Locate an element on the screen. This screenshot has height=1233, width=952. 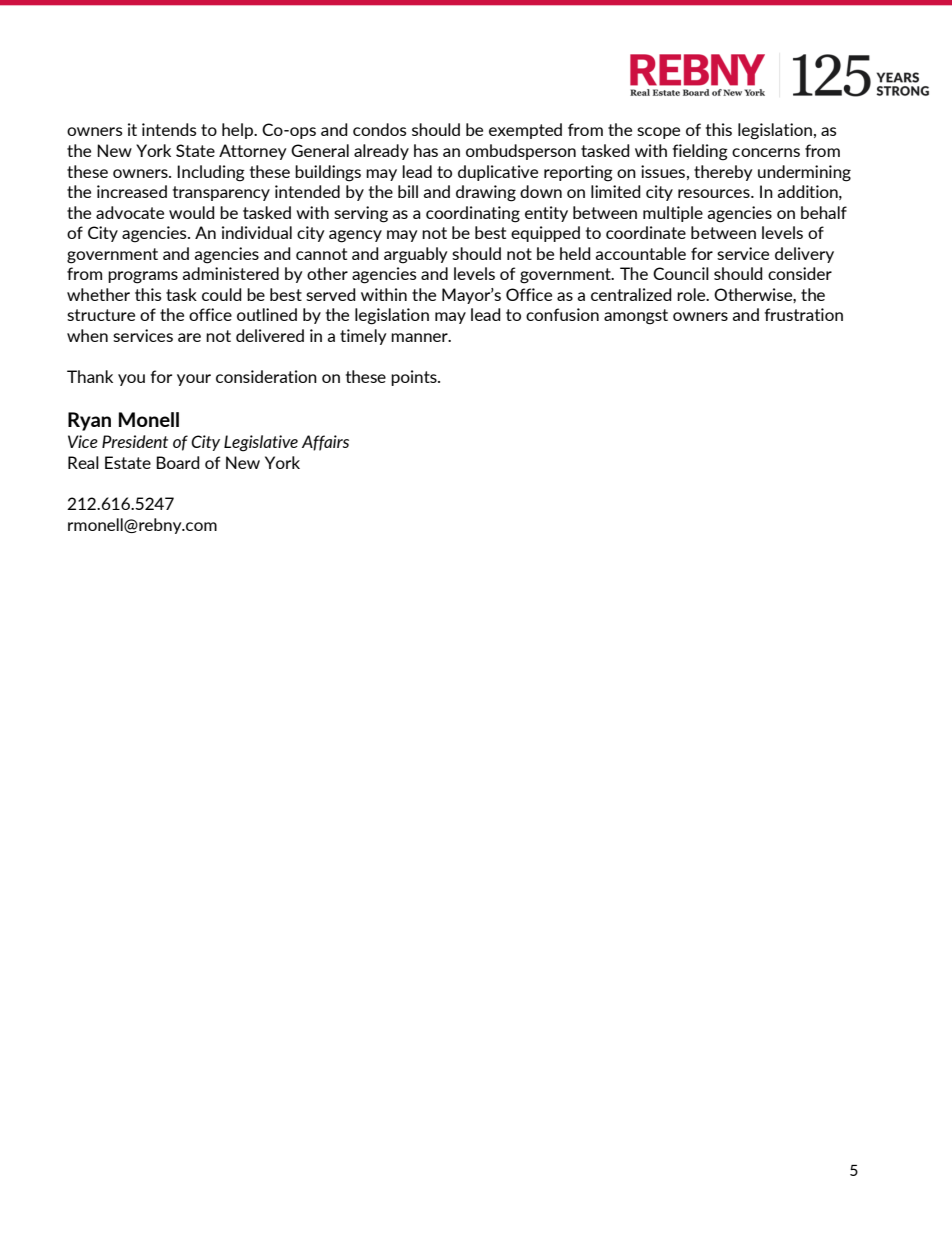
would is located at coordinates (192, 212).
